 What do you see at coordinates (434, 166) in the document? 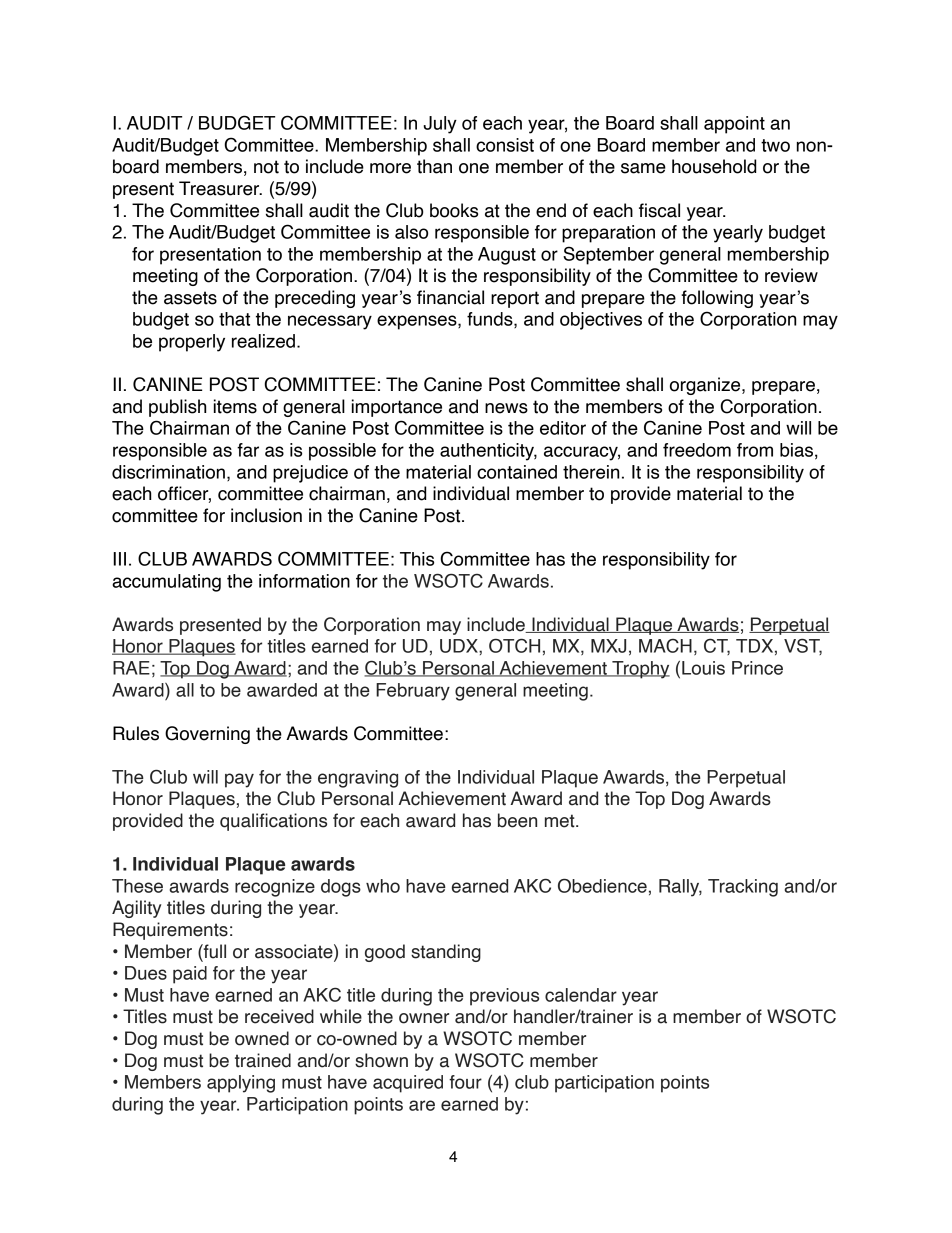
I see `than` at bounding box center [434, 166].
